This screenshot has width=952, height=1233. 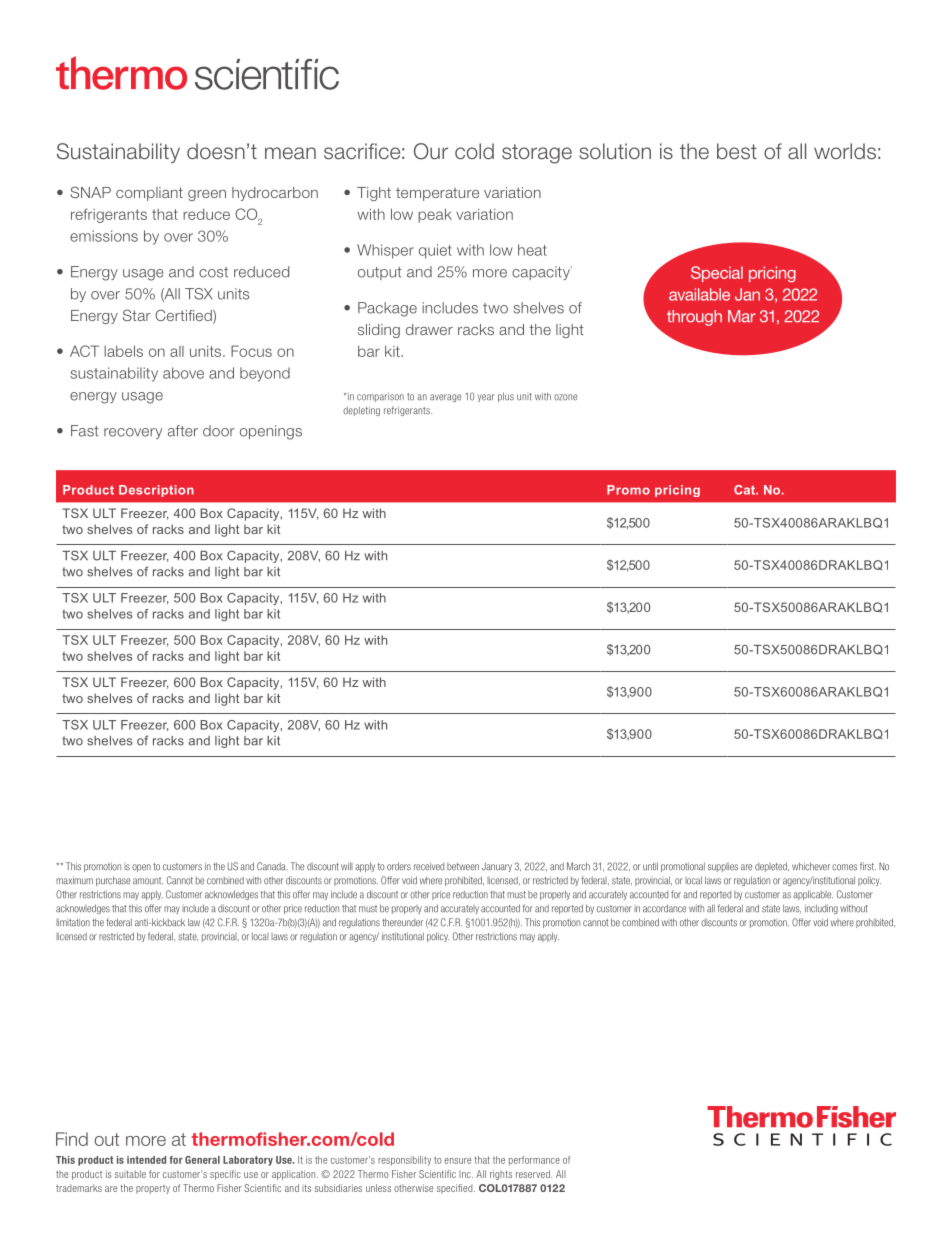 What do you see at coordinates (486, 398) in the screenshot?
I see `year` at bounding box center [486, 398].
